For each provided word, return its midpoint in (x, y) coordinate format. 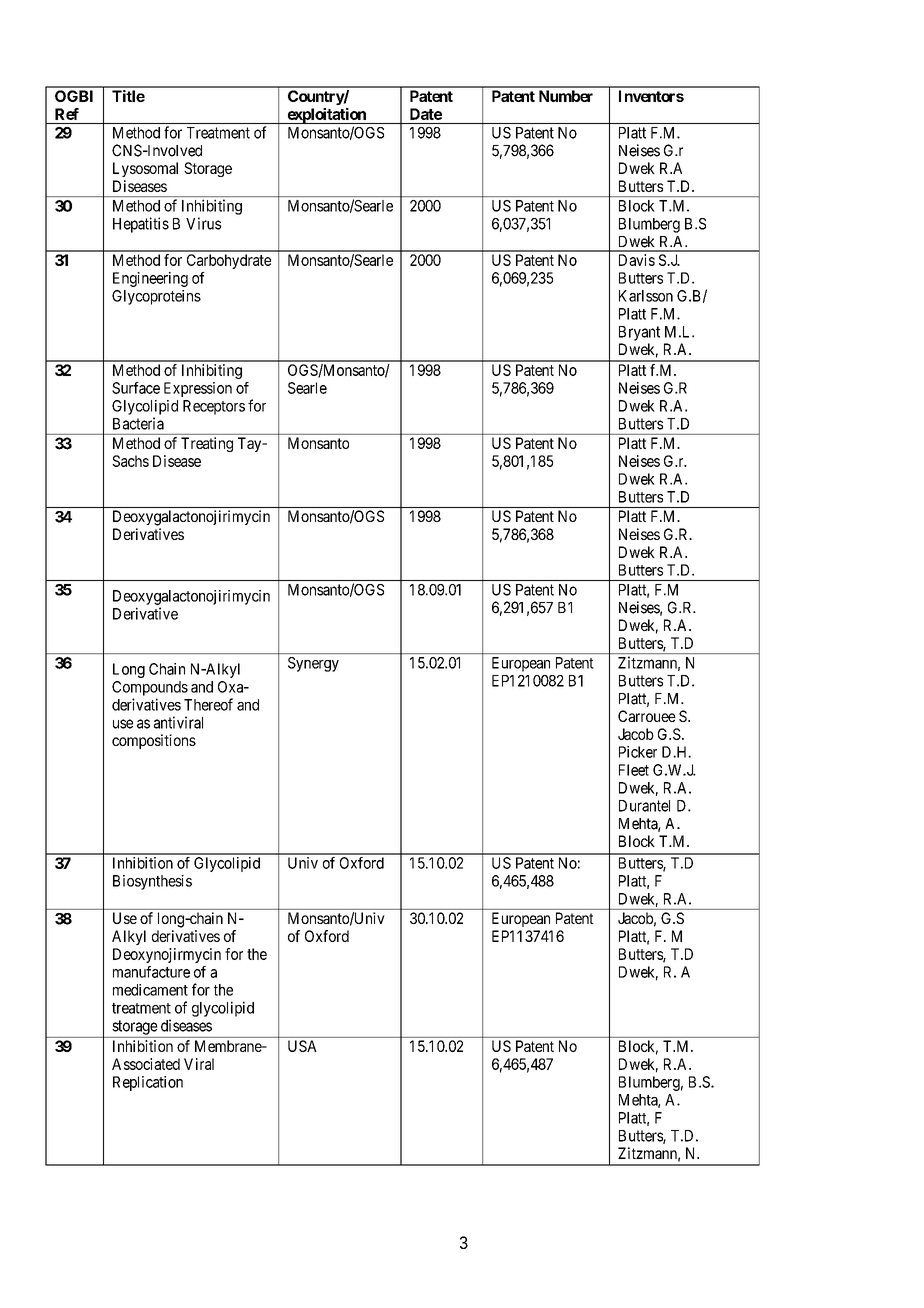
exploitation (326, 116)
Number (566, 96)
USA (302, 1046)
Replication (148, 1083)
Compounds (150, 688)
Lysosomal (145, 169)
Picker (638, 752)
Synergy (313, 664)
